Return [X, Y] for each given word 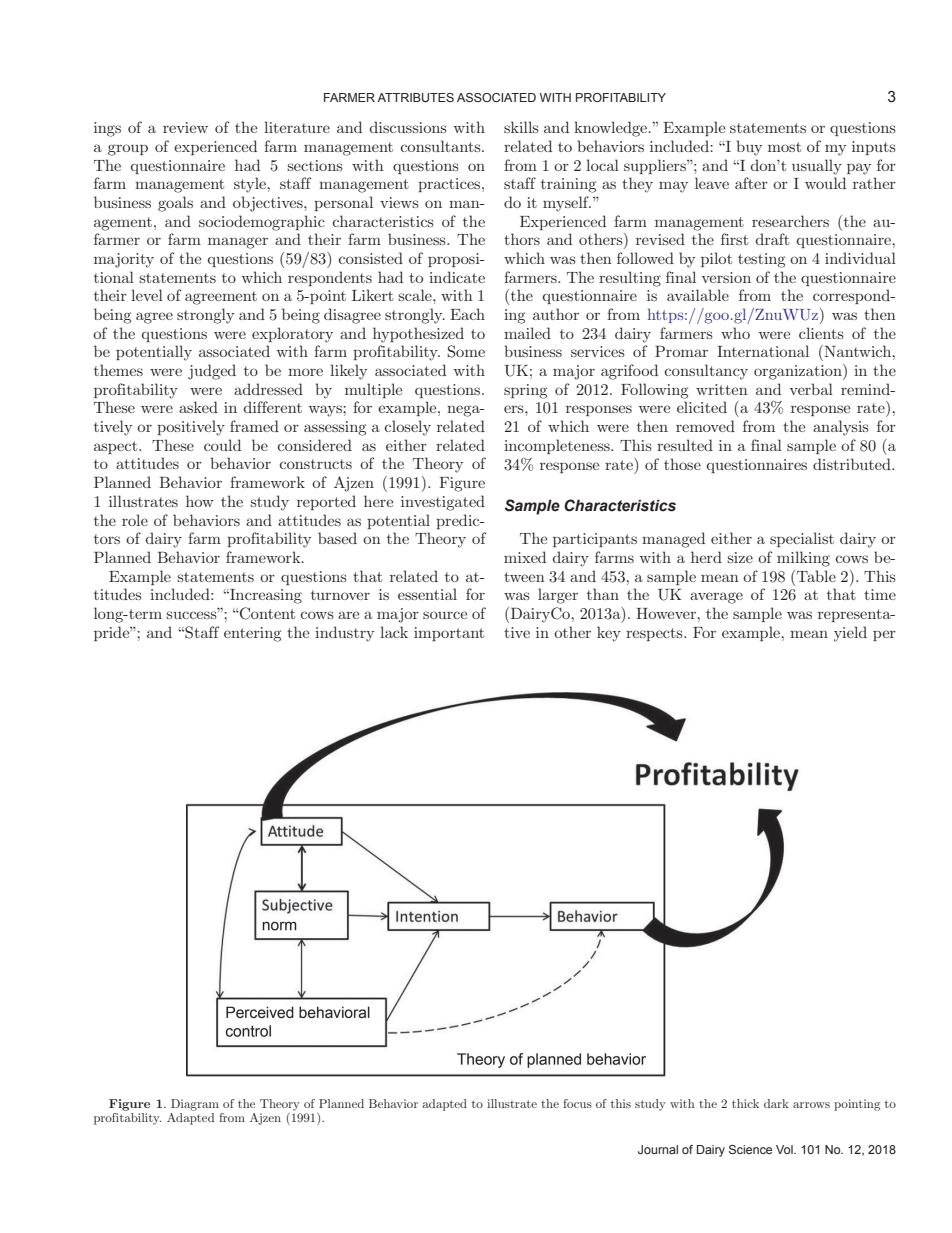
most [784, 147]
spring [526, 391]
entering [253, 634]
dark [776, 1103]
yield [850, 634]
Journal [658, 1149]
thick [745, 1103]
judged [212, 372]
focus [577, 1103]
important [449, 634]
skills [521, 127]
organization [799, 372]
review [185, 127]
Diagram [195, 1106]
